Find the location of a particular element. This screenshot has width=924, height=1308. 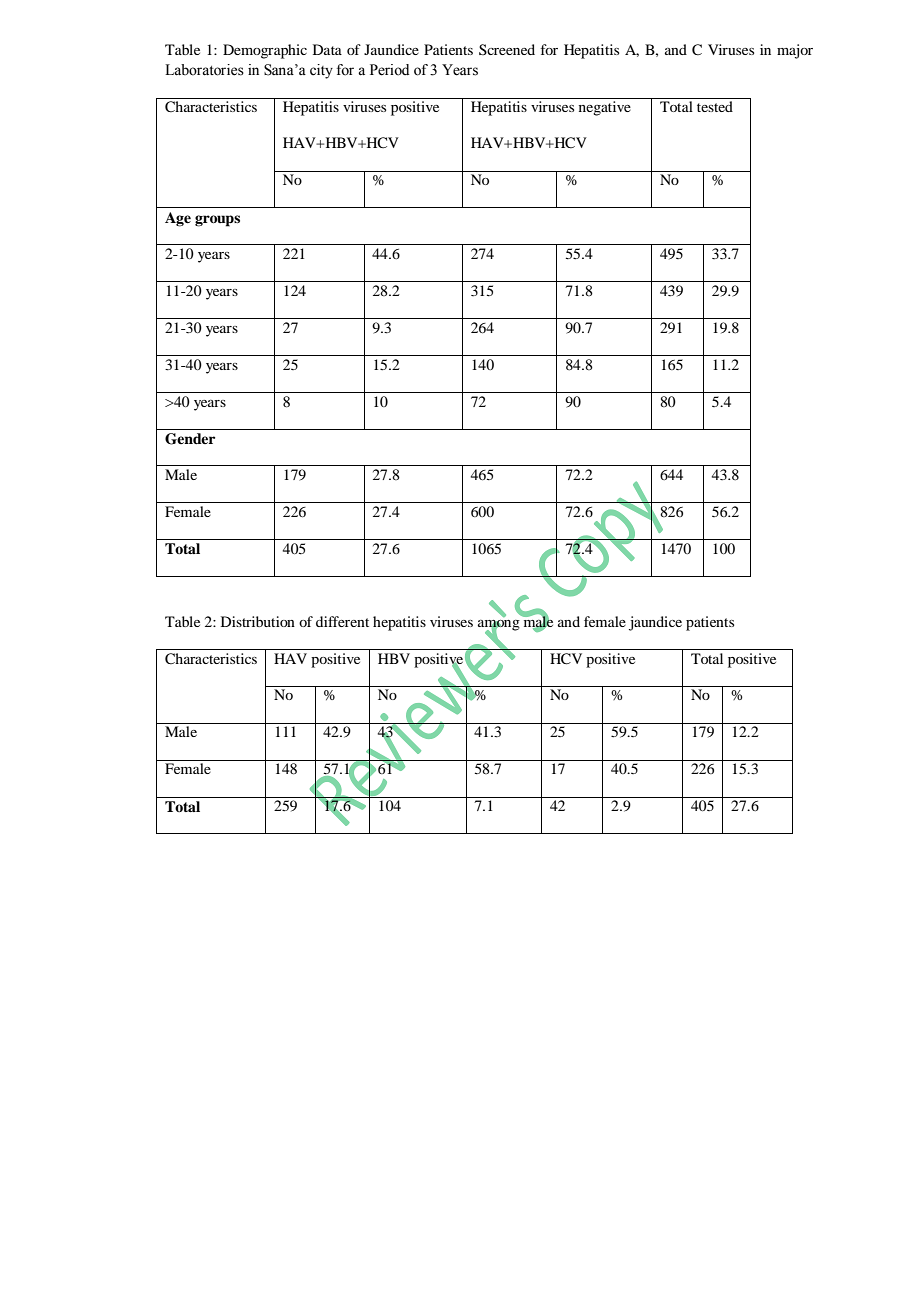

Data is located at coordinates (327, 49).
